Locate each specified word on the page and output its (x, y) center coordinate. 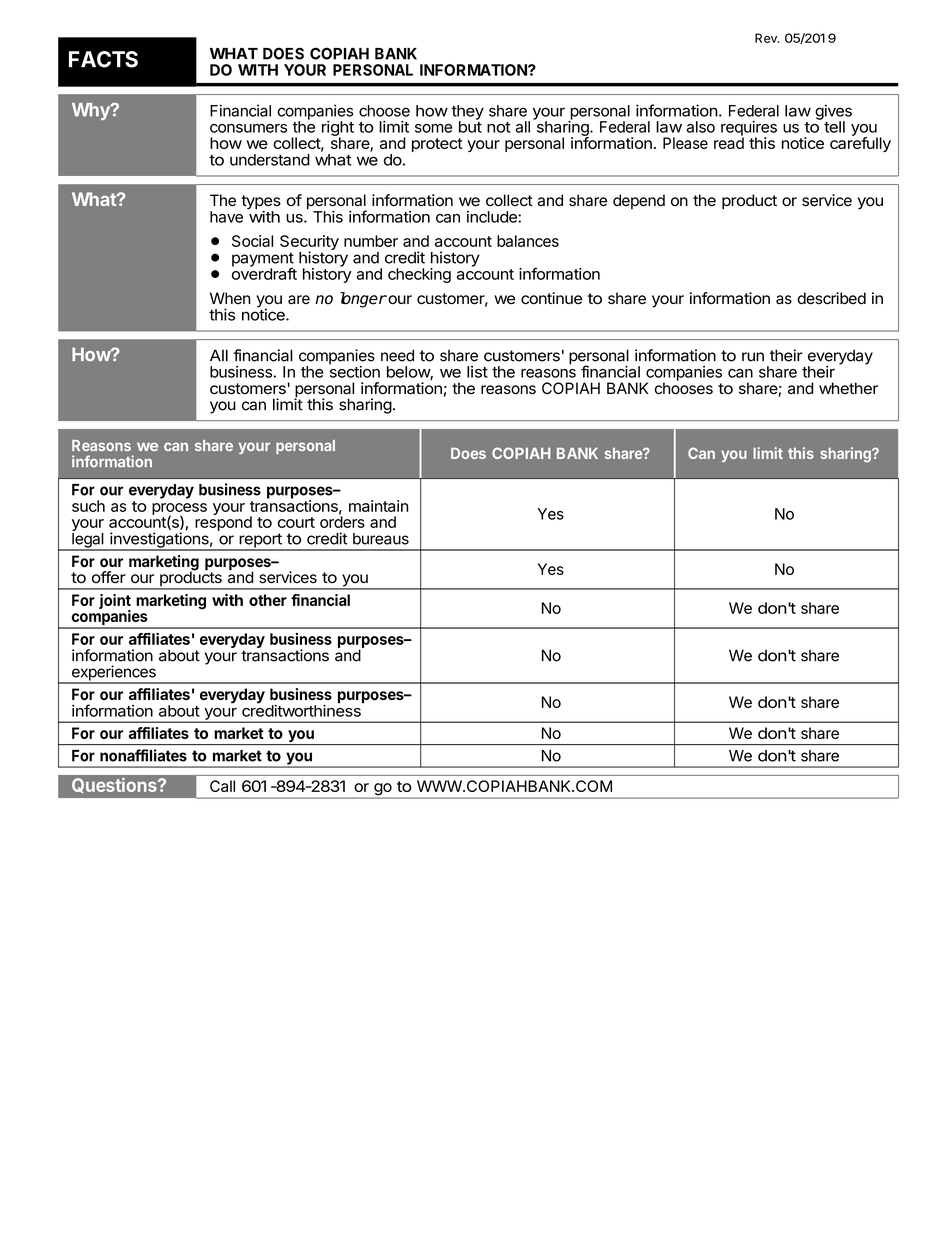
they (467, 113)
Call (222, 786)
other (268, 600)
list (477, 372)
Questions (115, 785)
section (354, 371)
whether (848, 388)
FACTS (103, 59)
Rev (767, 38)
